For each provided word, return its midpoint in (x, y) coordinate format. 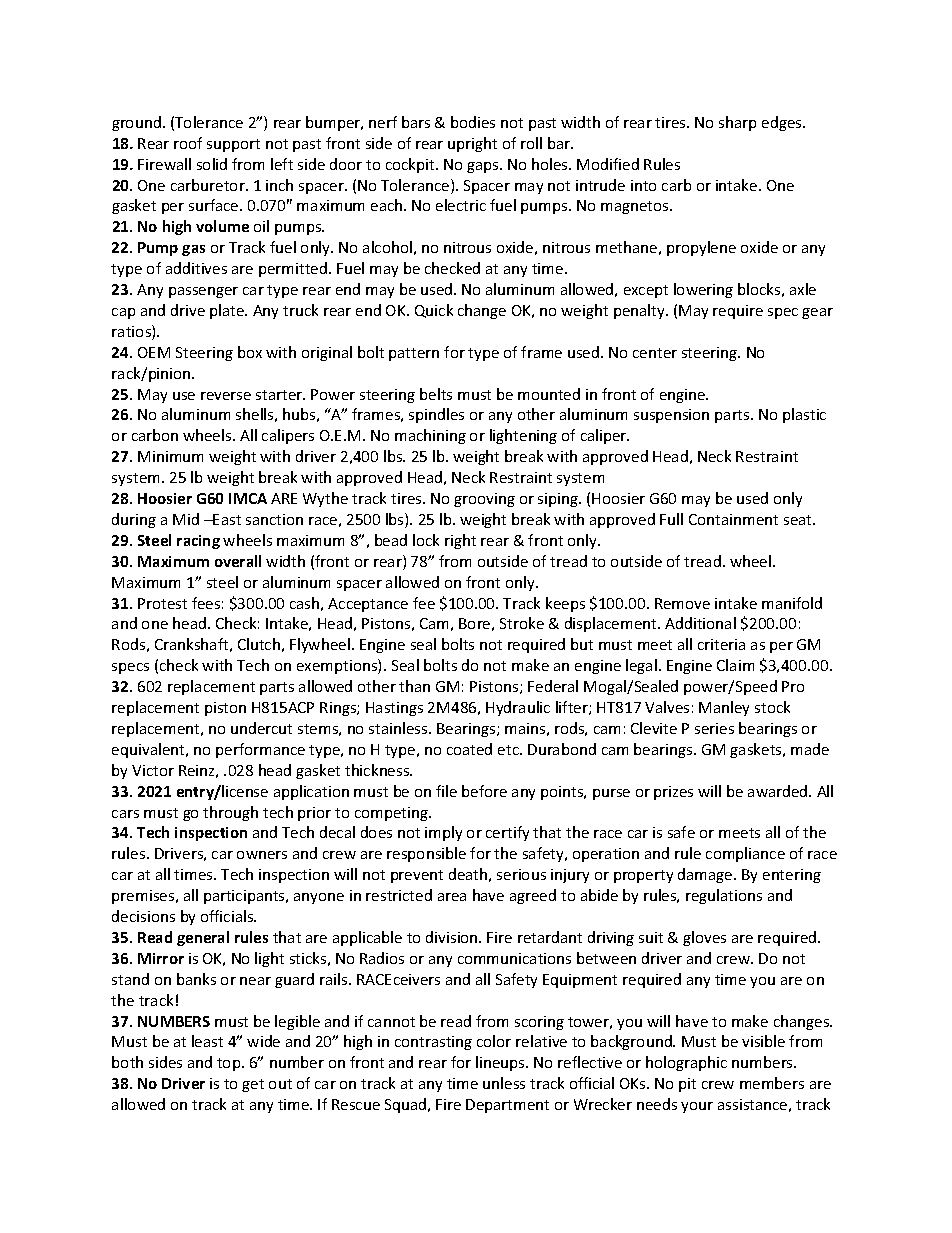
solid (212, 164)
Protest (162, 603)
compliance (745, 854)
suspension (671, 416)
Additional (700, 623)
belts (436, 394)
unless (504, 1083)
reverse (226, 396)
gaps (484, 167)
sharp (737, 123)
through (230, 813)
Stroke (522, 623)
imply (443, 833)
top (230, 1064)
